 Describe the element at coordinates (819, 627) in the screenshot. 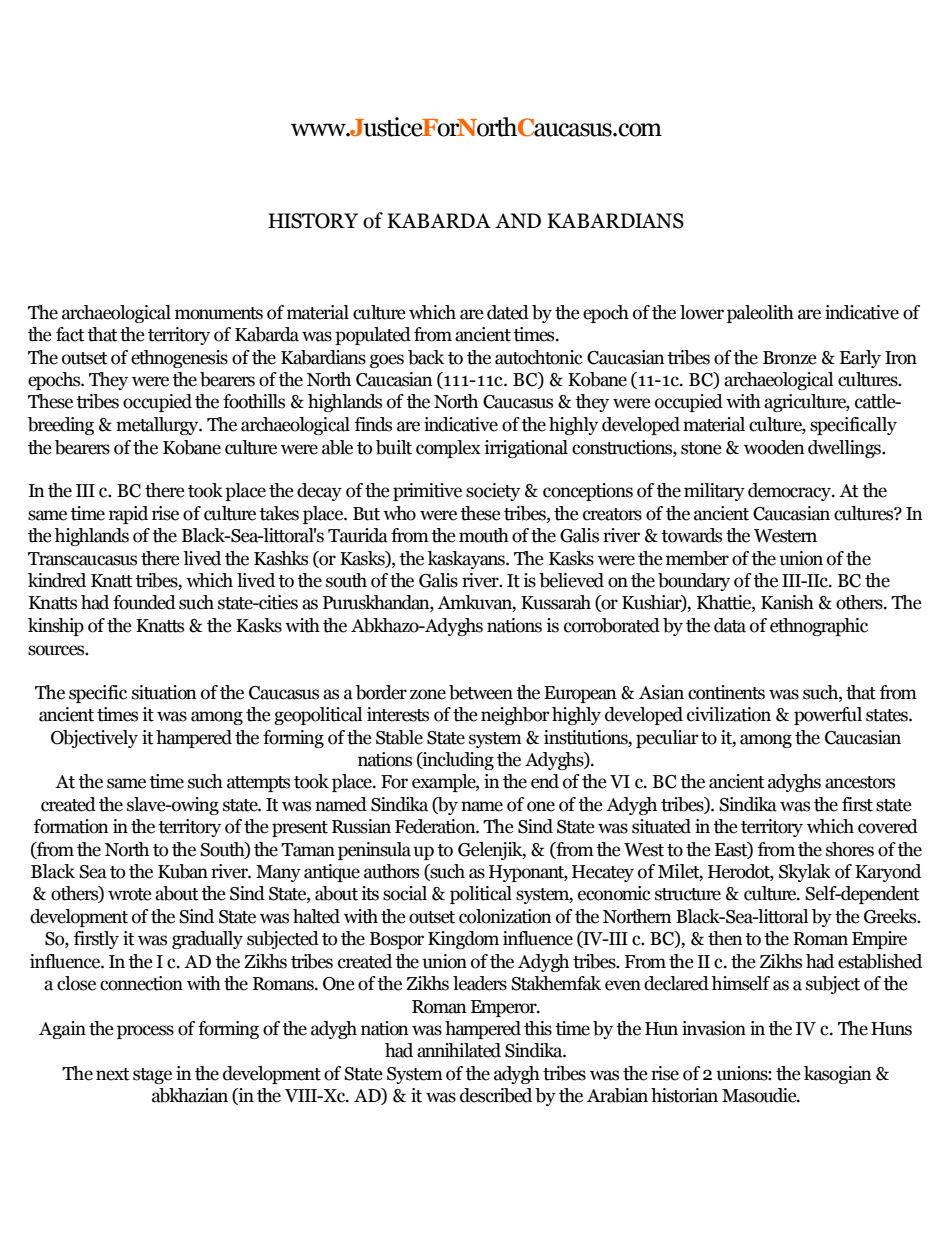

I see `ethnographic` at that location.
